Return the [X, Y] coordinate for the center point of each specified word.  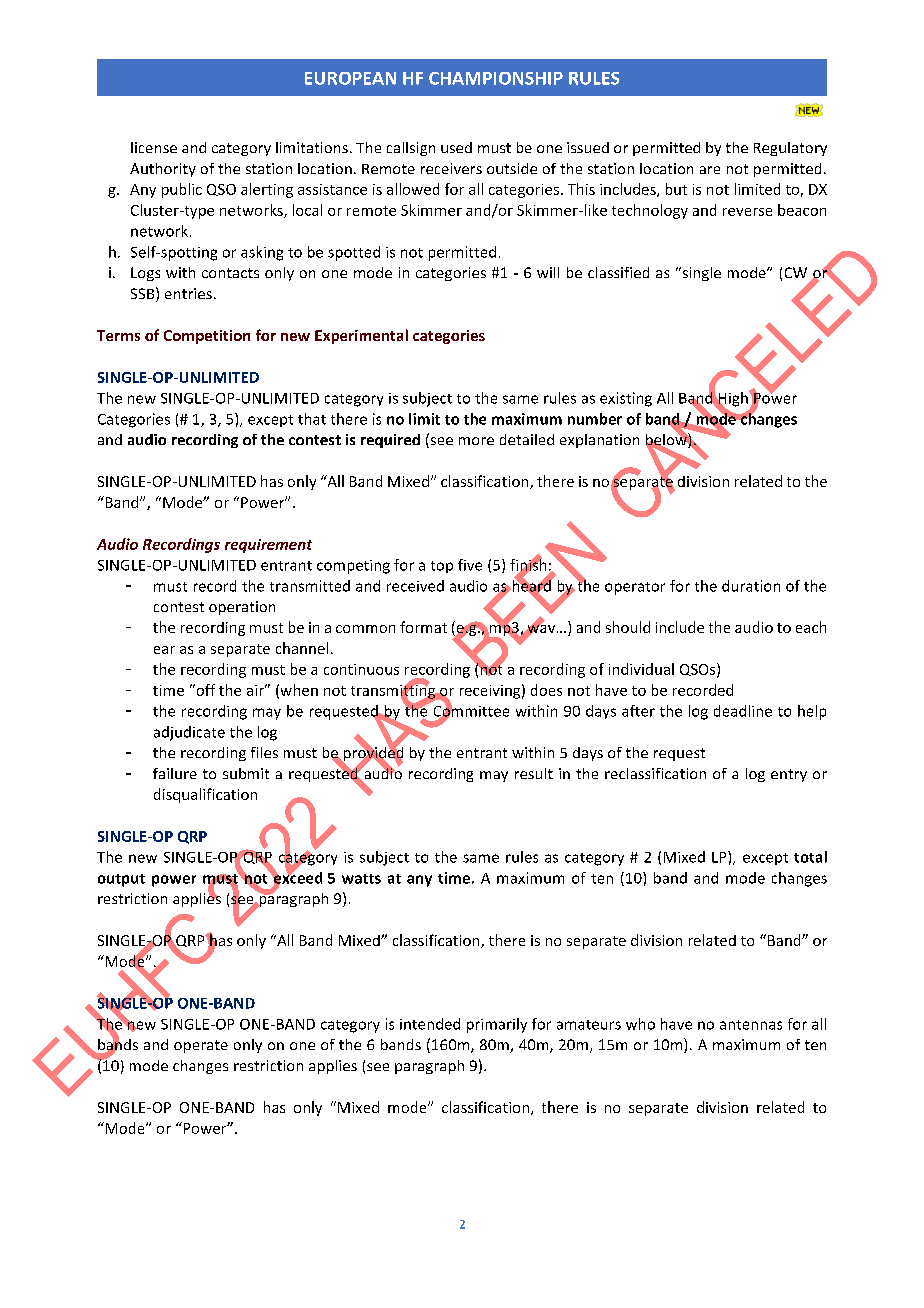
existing [626, 399]
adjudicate [189, 733]
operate [201, 1046]
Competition [207, 337]
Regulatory [790, 149]
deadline [743, 711]
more [476, 441]
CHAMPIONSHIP [496, 78]
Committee [471, 711]
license [154, 147]
